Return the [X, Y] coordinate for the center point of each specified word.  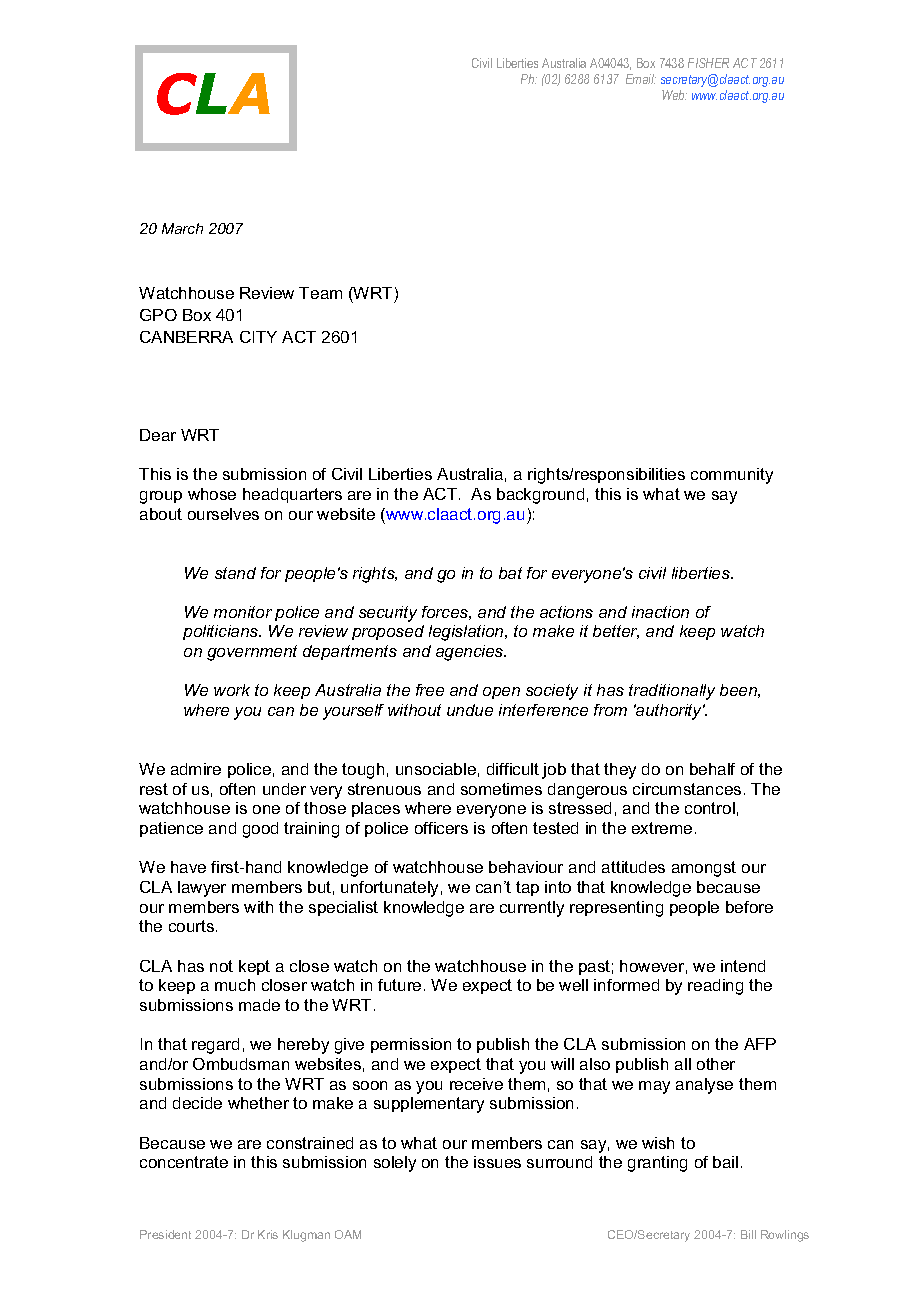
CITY [258, 337]
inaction [660, 612]
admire [196, 769]
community [732, 476]
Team [320, 293]
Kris [268, 1234]
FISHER [708, 63]
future [399, 985]
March [182, 228]
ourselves [223, 514]
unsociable [436, 769]
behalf [712, 769]
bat [510, 573]
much [235, 985]
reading [715, 987]
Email [641, 79]
